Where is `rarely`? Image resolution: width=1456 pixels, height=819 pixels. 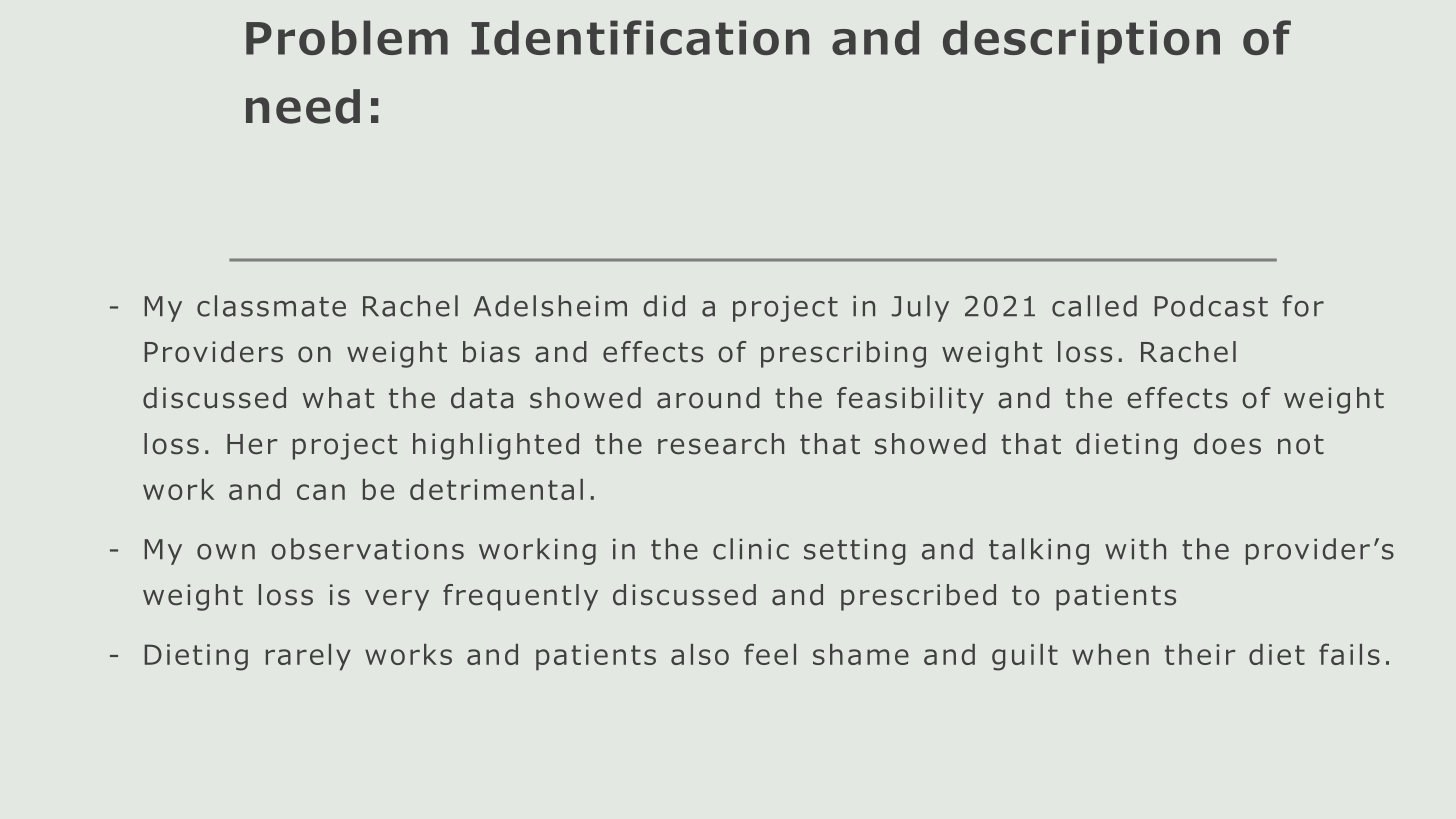 rarely is located at coordinates (308, 657).
